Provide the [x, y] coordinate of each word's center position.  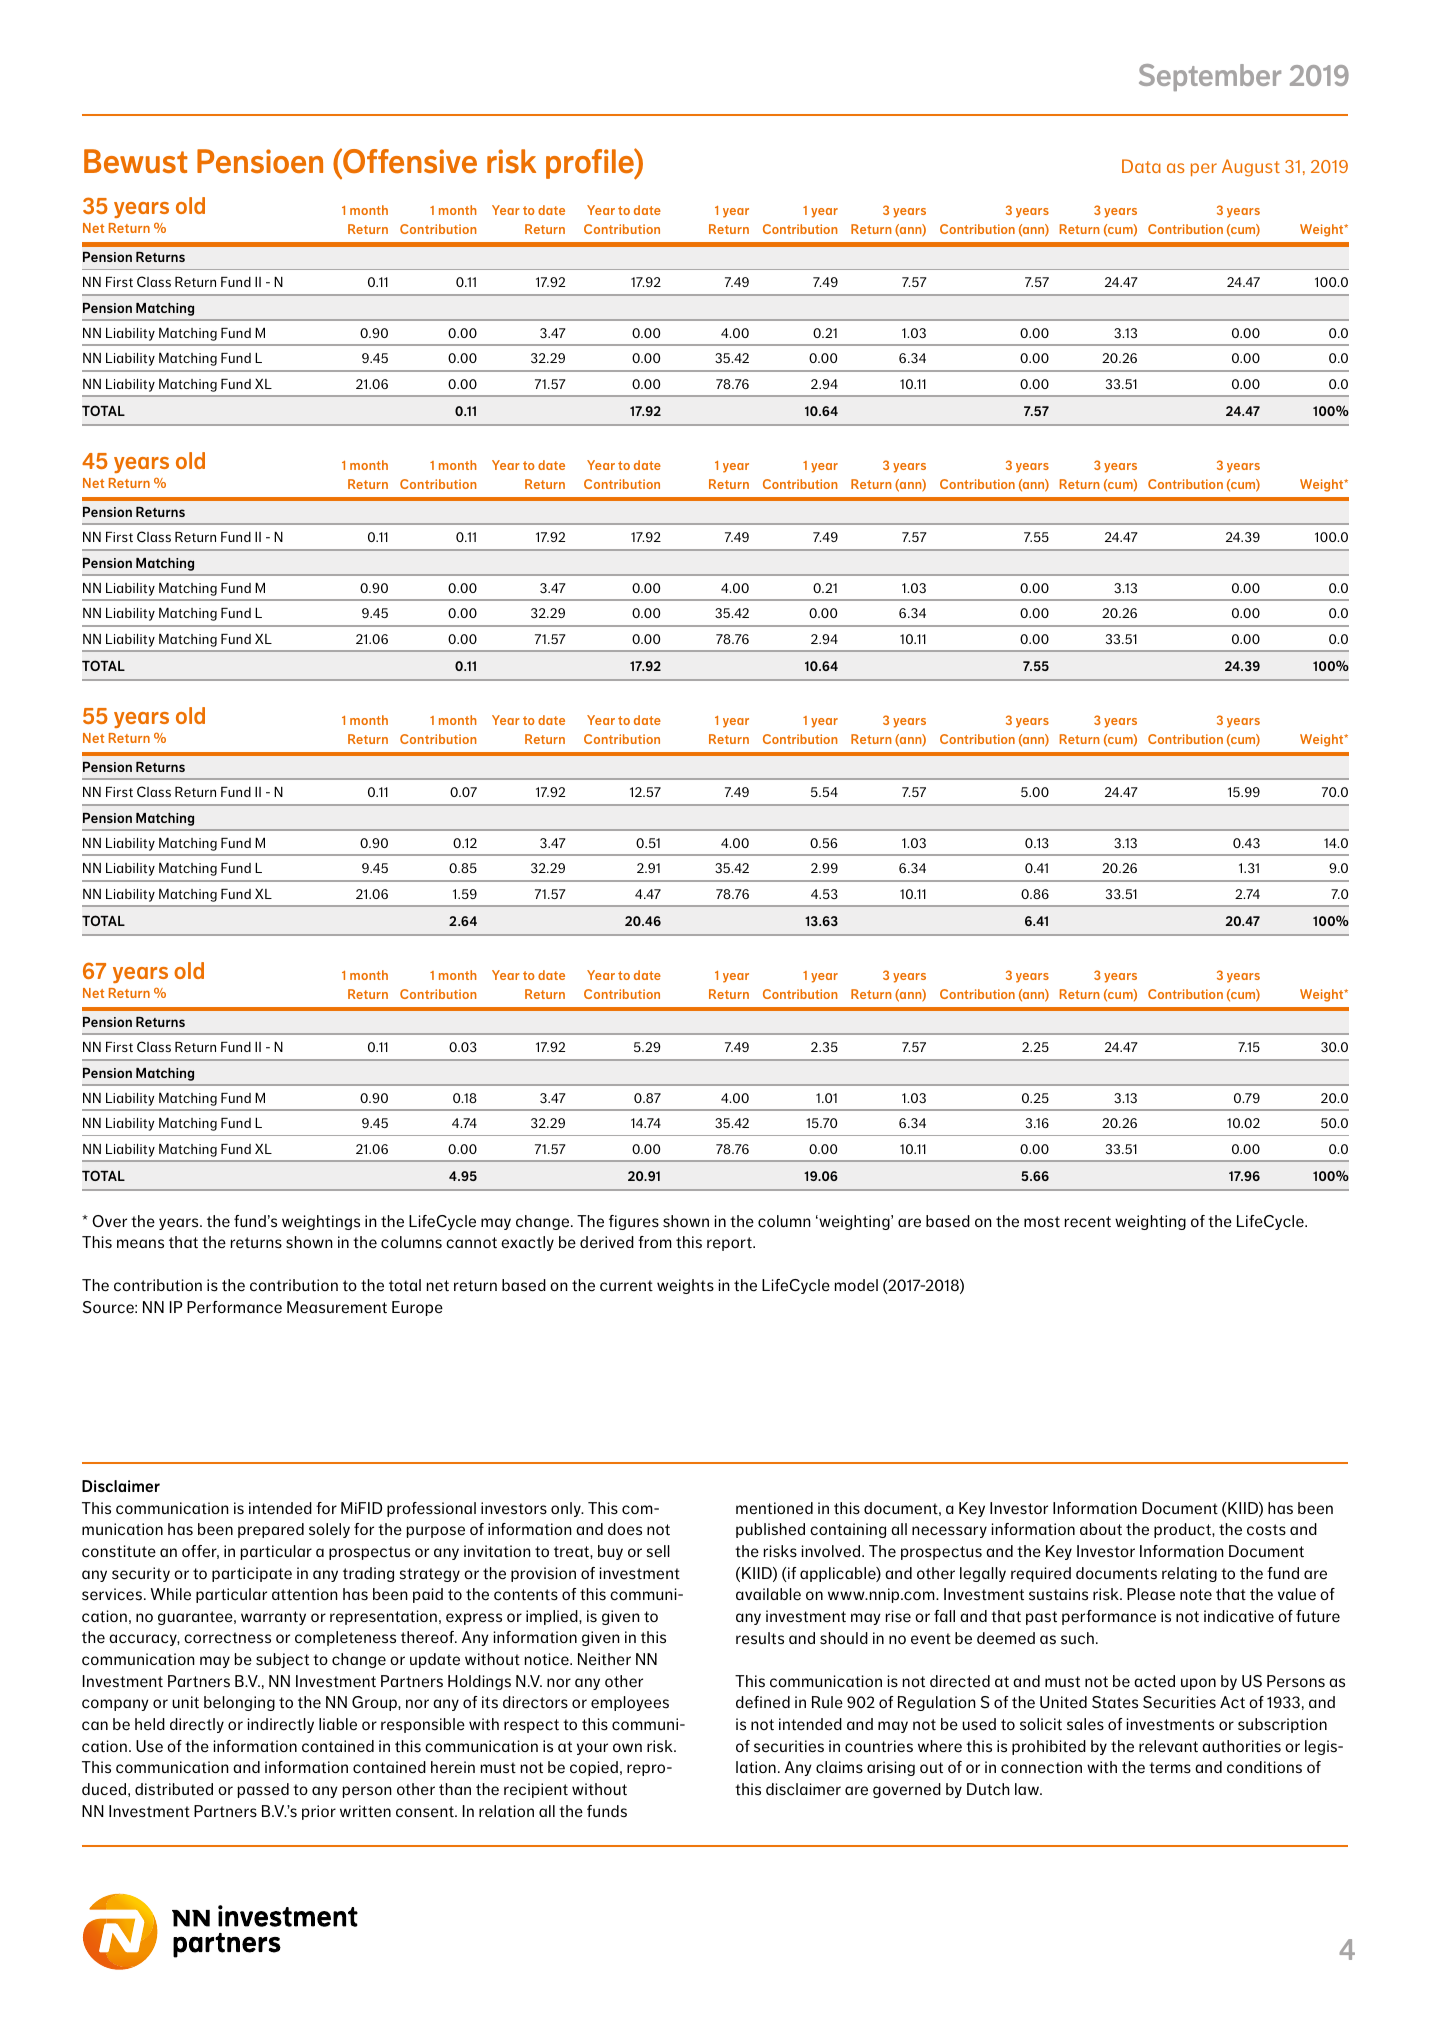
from [655, 1242]
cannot [471, 1243]
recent [1088, 1222]
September [1210, 77]
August [1251, 168]
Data [1141, 166]
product [1183, 1530]
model [856, 1285]
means [140, 1244]
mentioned [774, 1508]
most [1042, 1222]
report [730, 1244]
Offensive [409, 160]
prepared [271, 1530]
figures [634, 1222]
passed [263, 1790]
